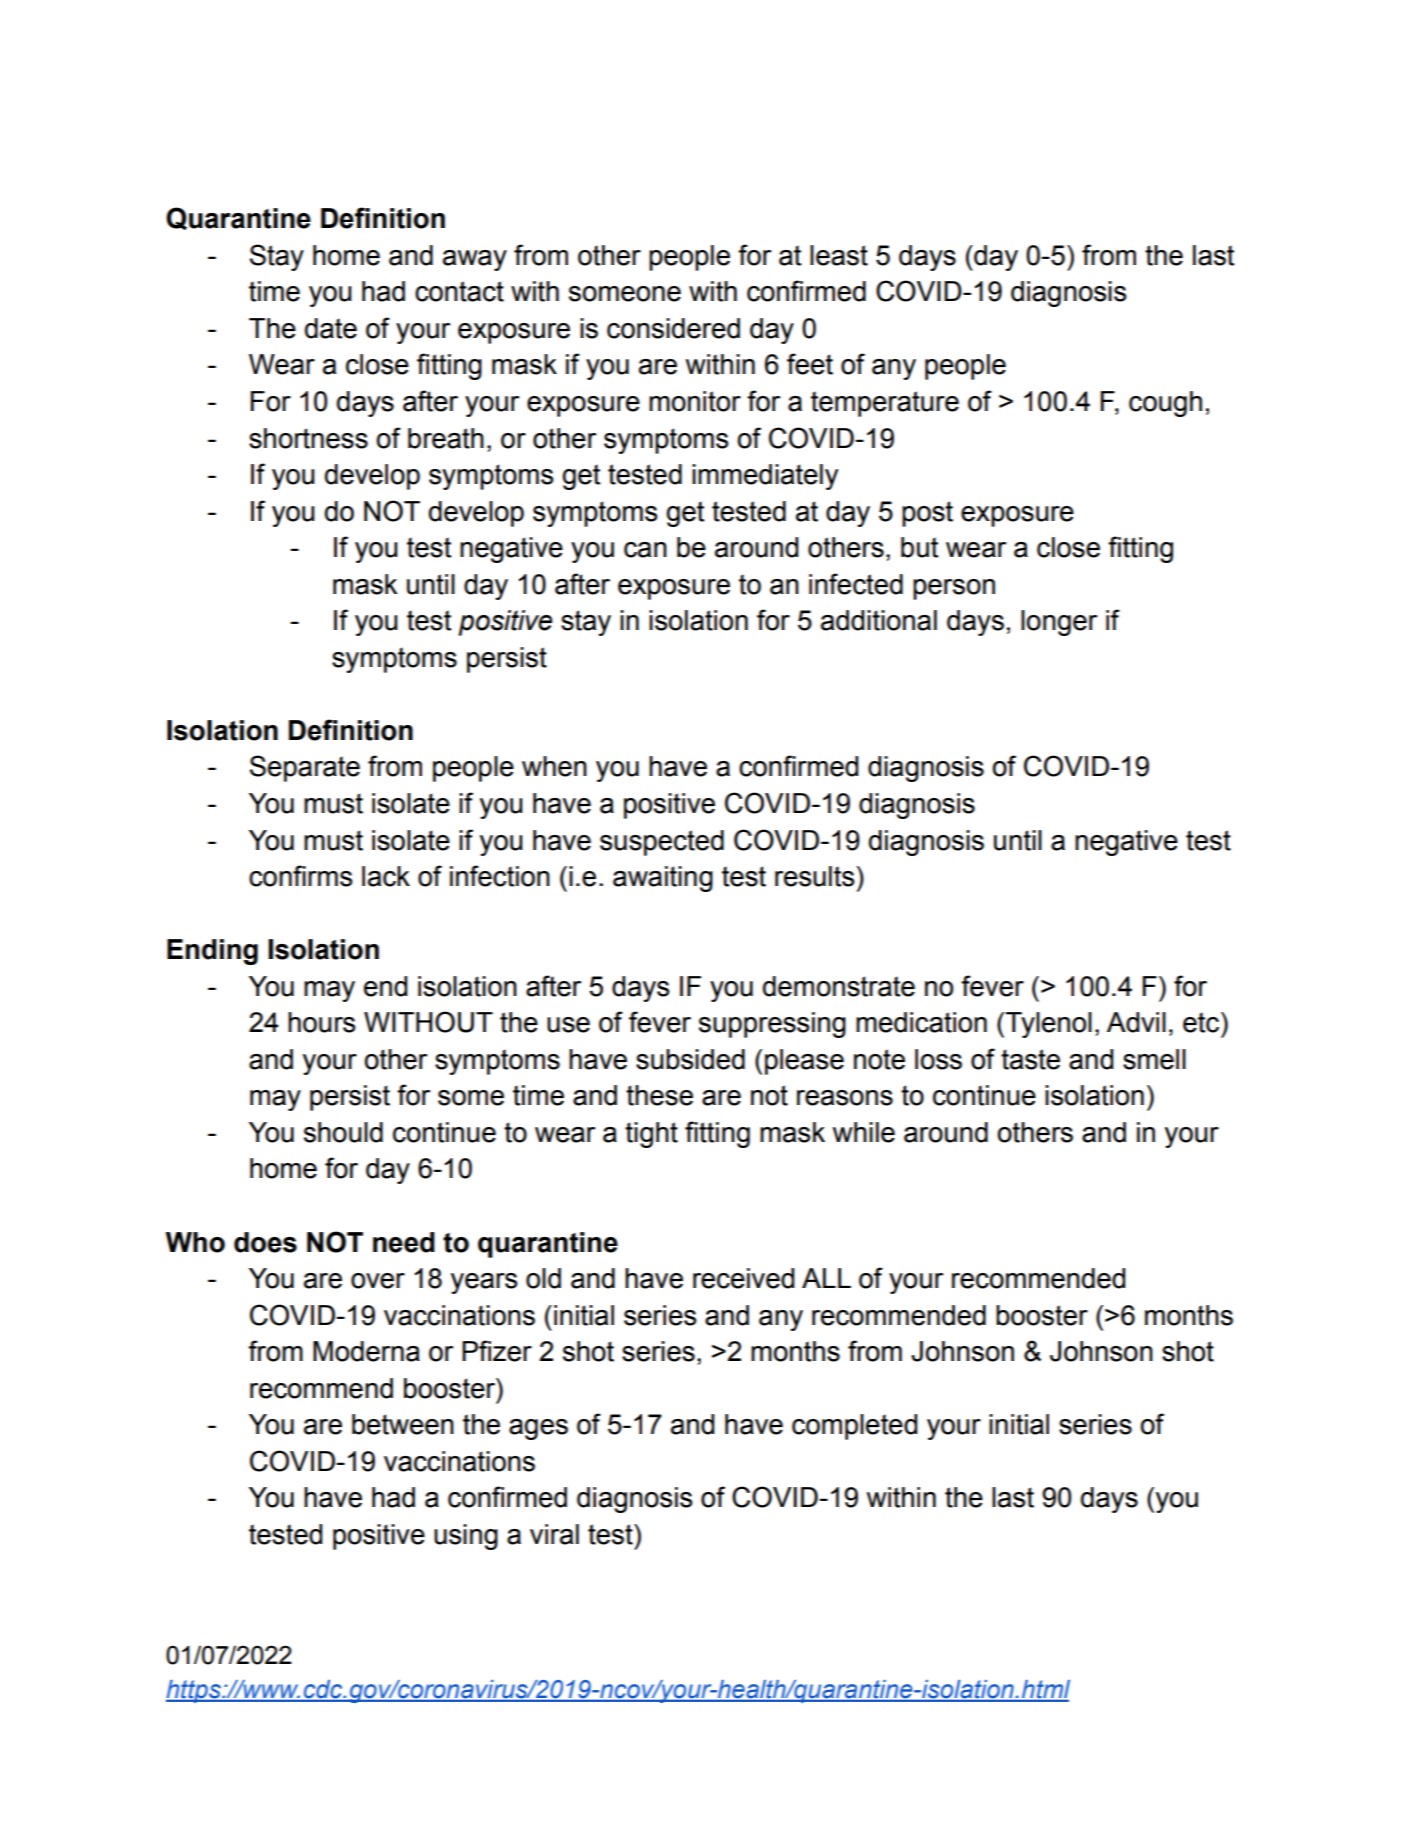  What do you see at coordinates (663, 879) in the image?
I see `awaiting` at bounding box center [663, 879].
